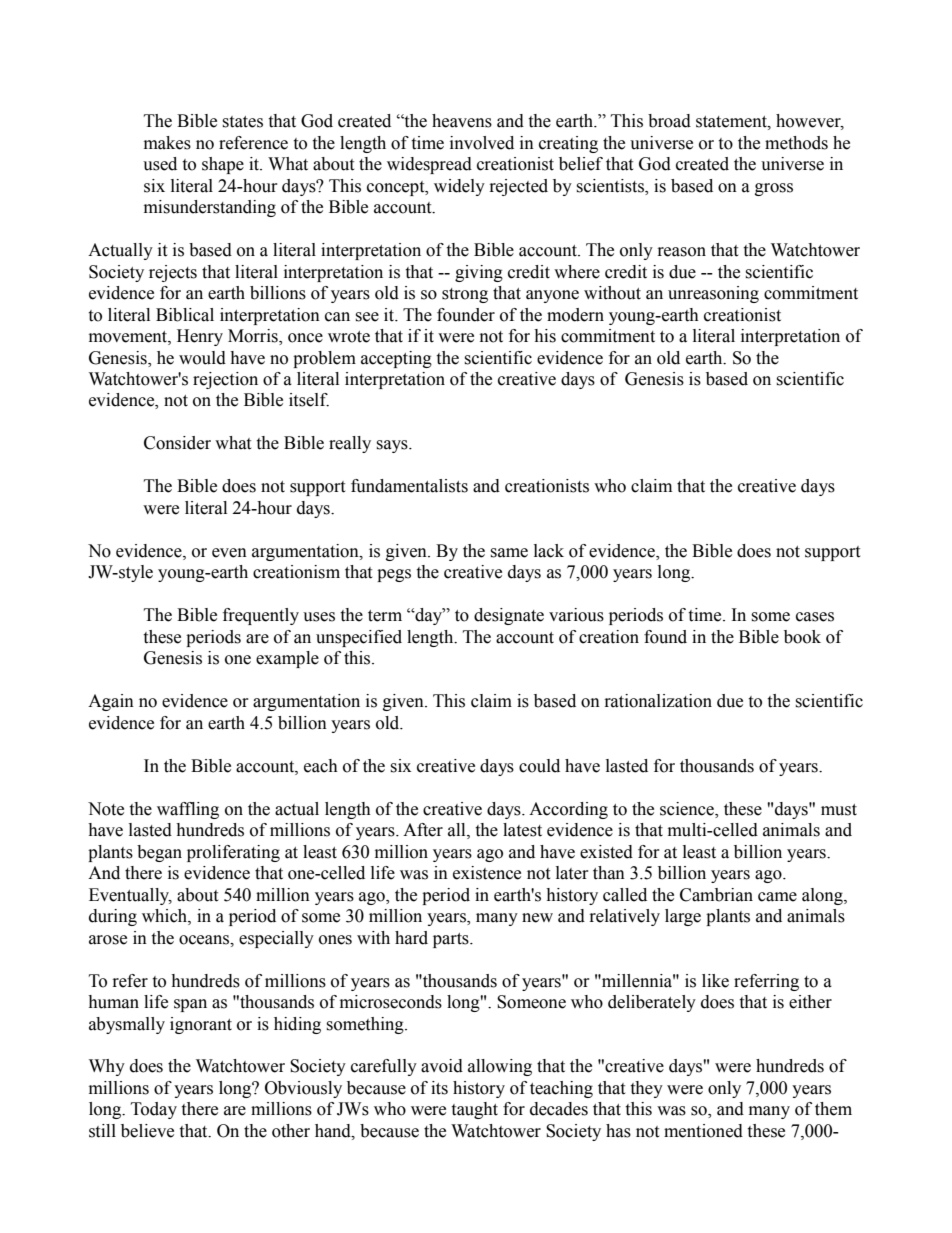 Image resolution: width=952 pixels, height=1233 pixels. Describe the element at coordinates (796, 143) in the screenshot. I see `methods` at that location.
